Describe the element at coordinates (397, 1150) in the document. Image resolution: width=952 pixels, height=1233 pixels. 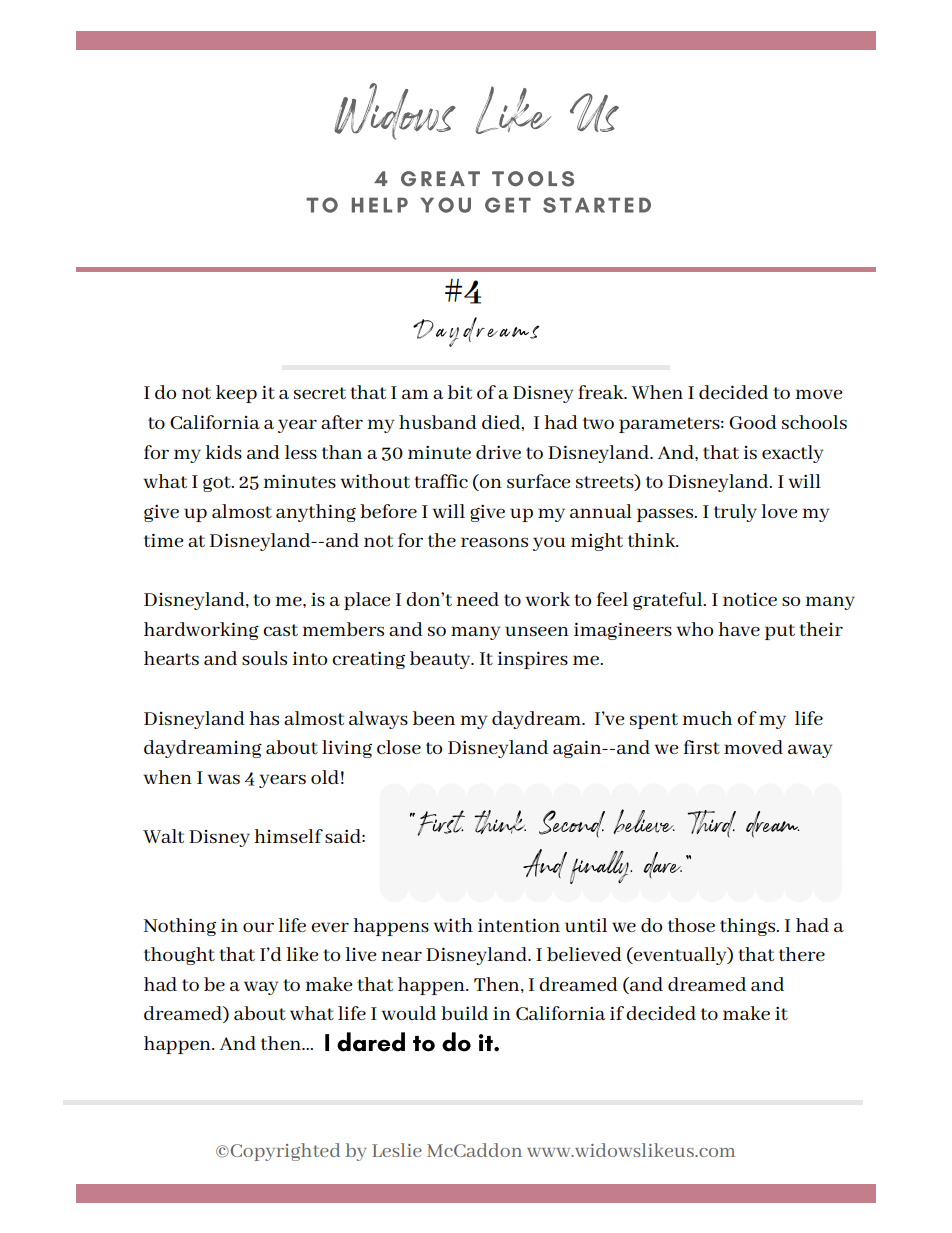
I see `Leslie` at that location.
